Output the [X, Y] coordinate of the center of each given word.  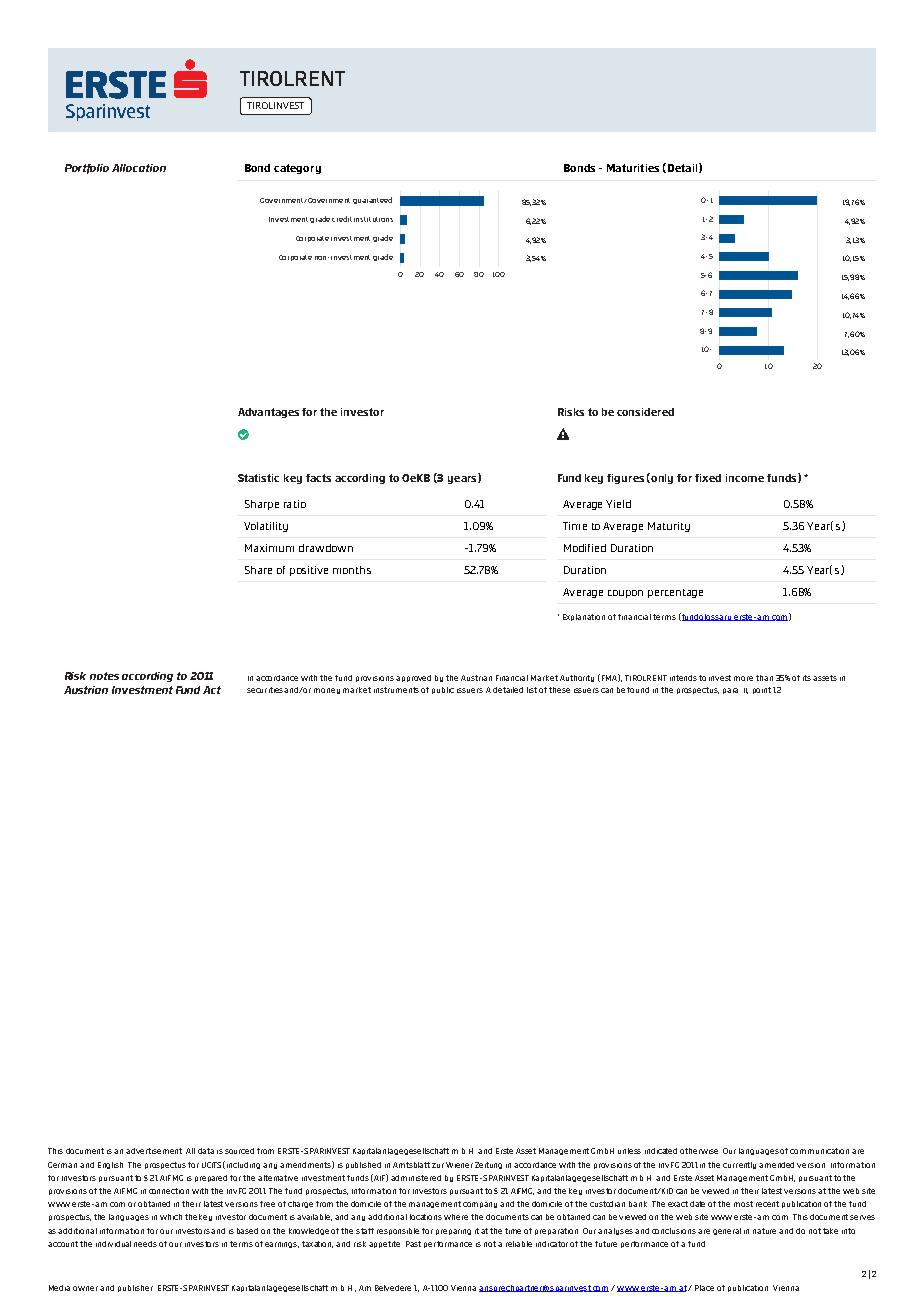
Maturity [669, 527]
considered [645, 412]
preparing [453, 1232]
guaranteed [372, 200]
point [762, 690]
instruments [396, 690]
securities [266, 690]
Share [258, 570]
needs [145, 1244]
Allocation [139, 168]
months [352, 570]
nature [764, 1231]
